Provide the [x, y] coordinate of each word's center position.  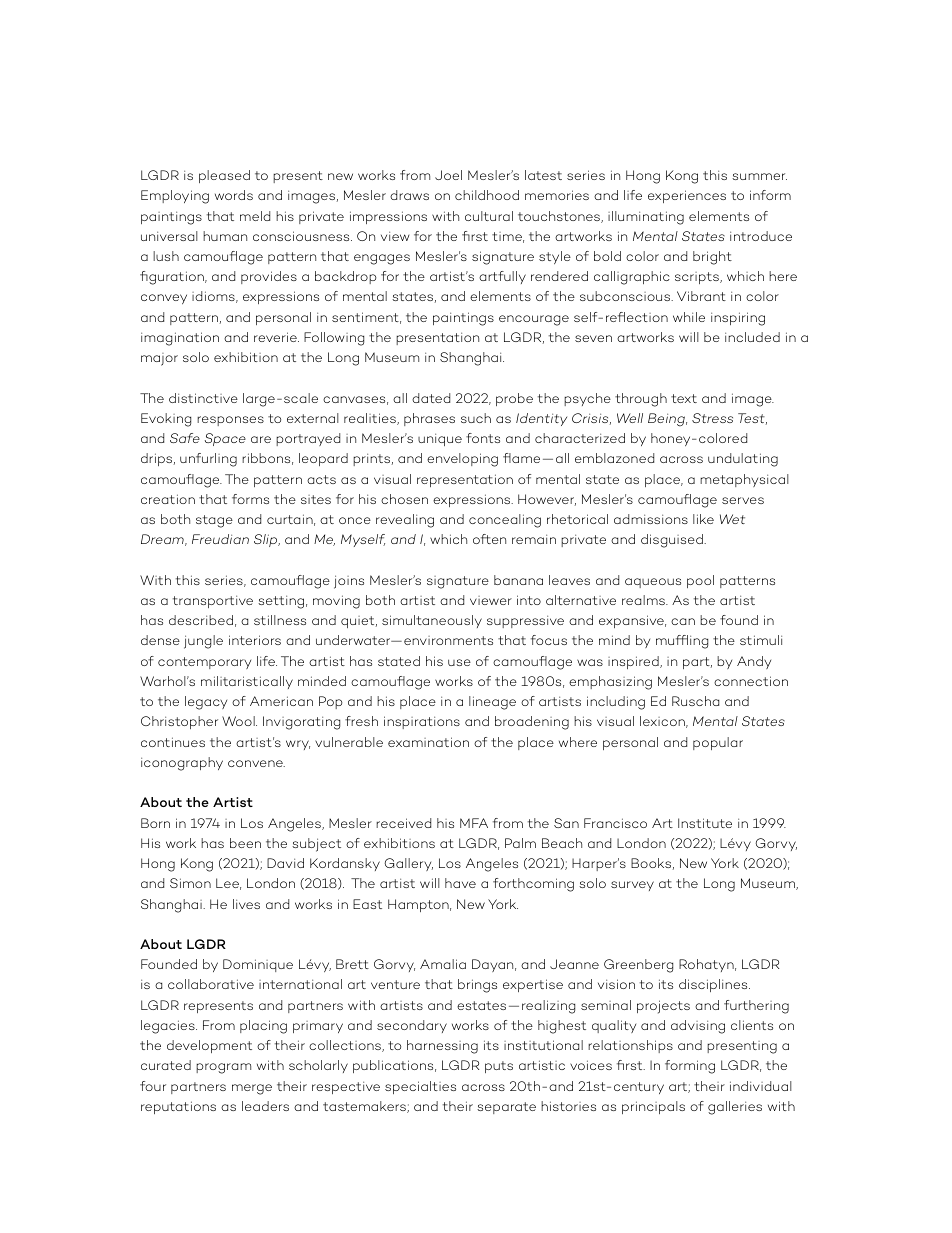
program [223, 1068]
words [234, 195]
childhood [487, 195]
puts [499, 1067]
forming [690, 1067]
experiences [687, 196]
